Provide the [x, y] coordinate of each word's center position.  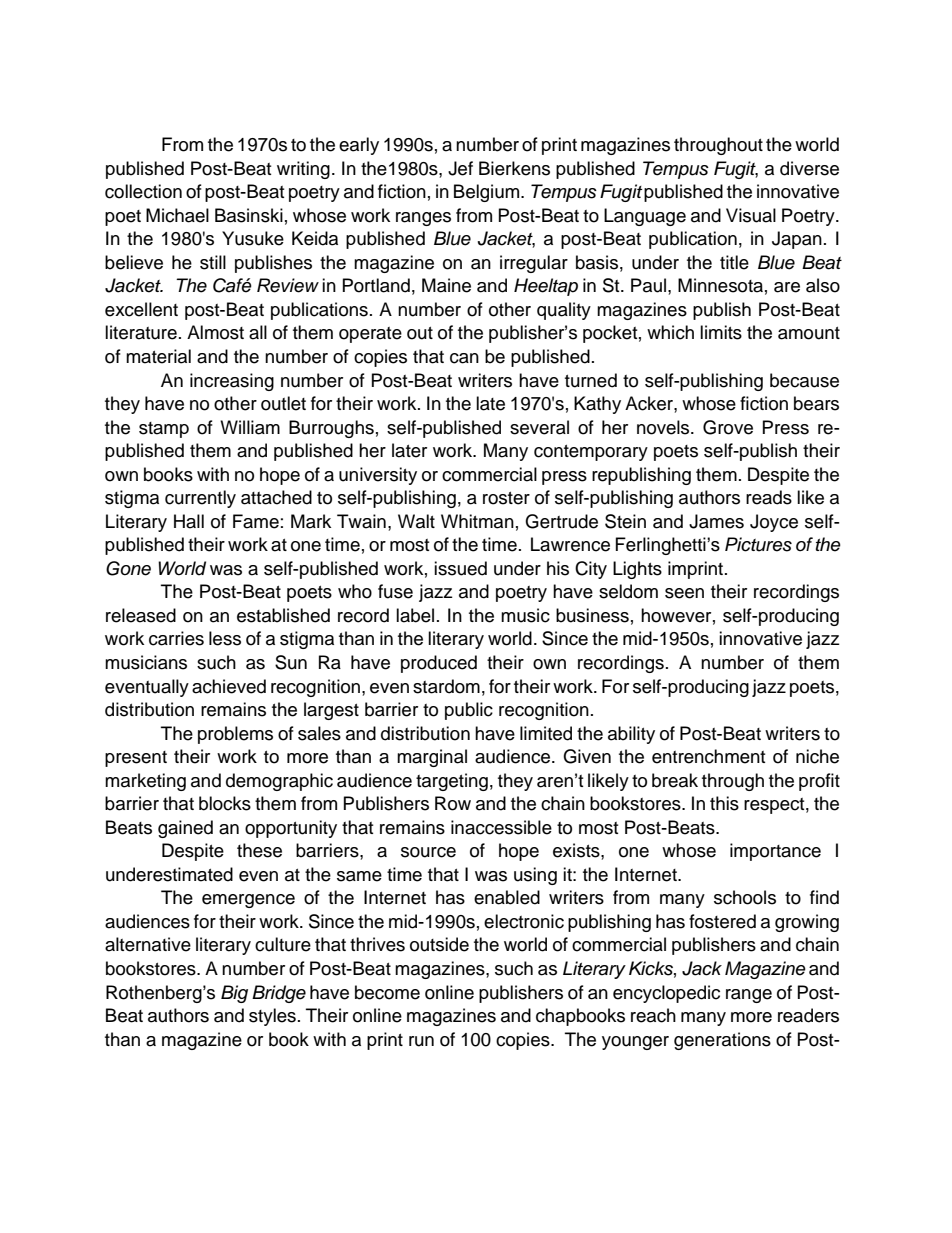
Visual [751, 215]
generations [722, 1041]
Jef [460, 168]
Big [234, 994]
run [421, 1041]
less [225, 638]
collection [143, 191]
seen [684, 593]
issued [460, 568]
